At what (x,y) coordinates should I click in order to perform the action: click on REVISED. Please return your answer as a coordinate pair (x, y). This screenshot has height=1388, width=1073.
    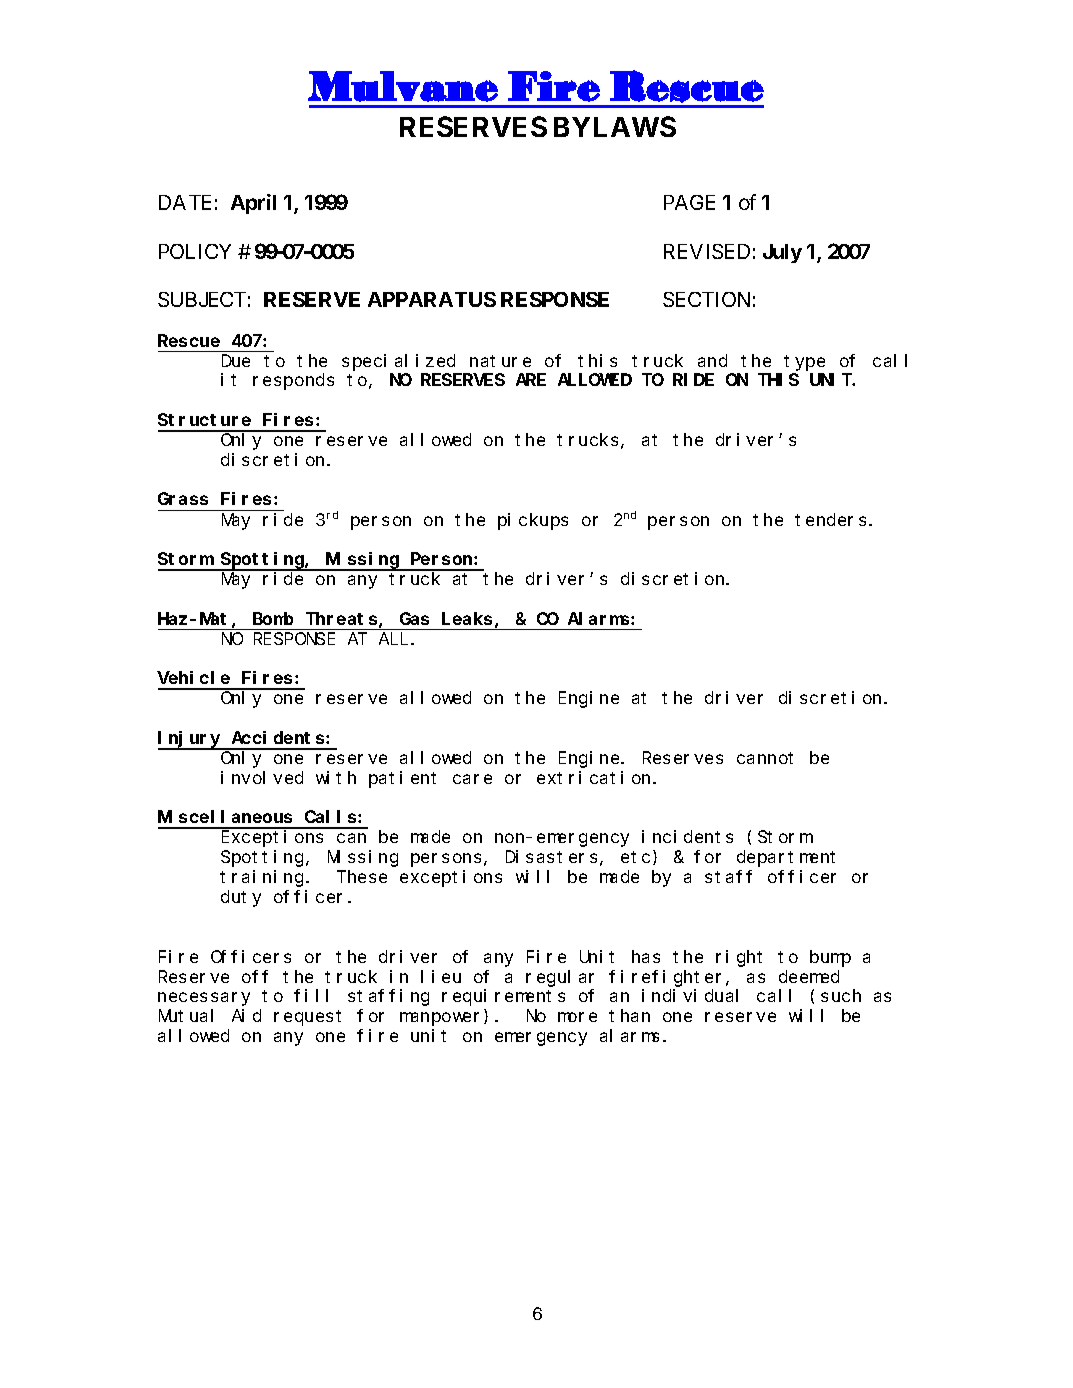
    Looking at the image, I should click on (707, 251).
